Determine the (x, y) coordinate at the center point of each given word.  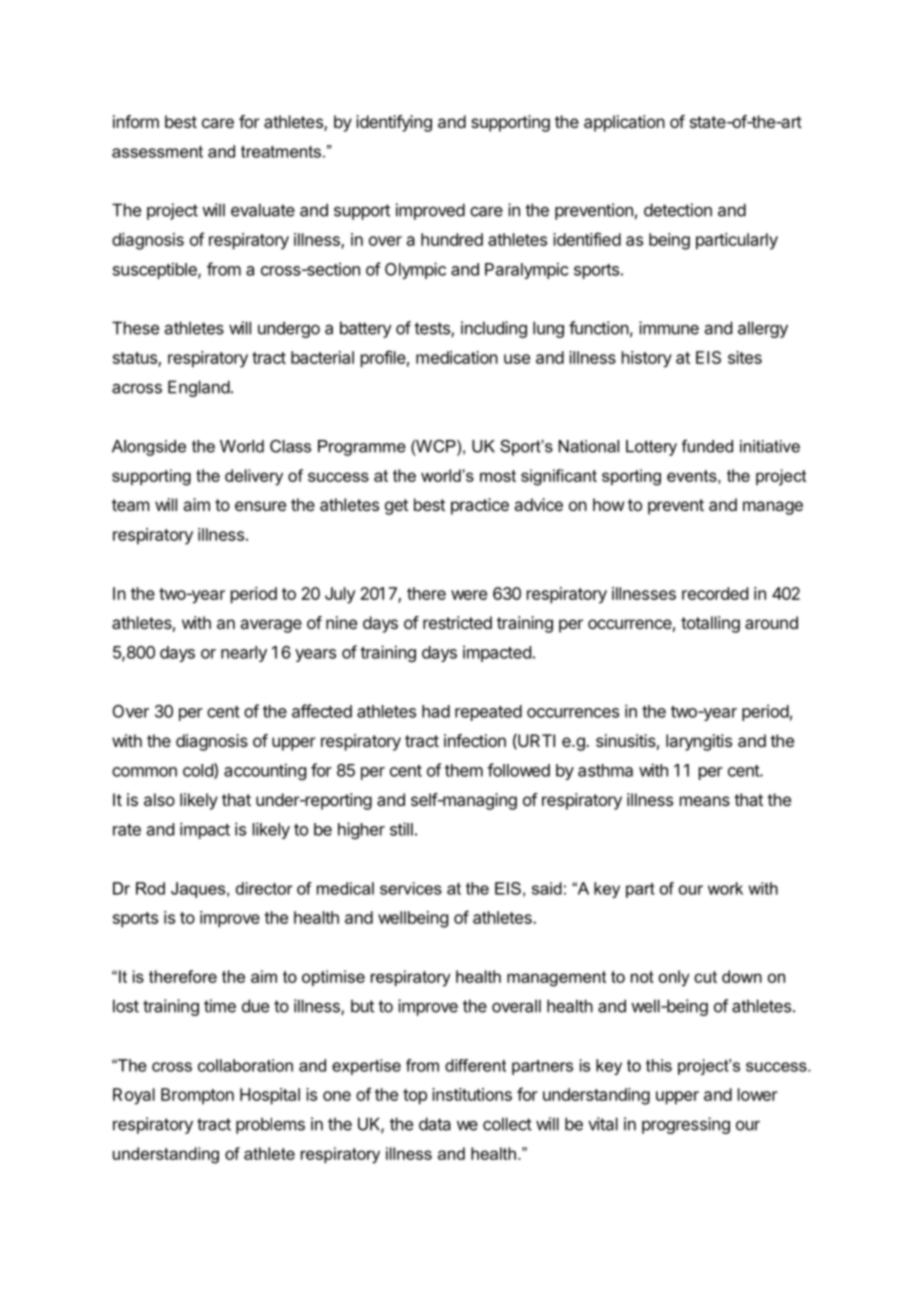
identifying (394, 123)
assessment (157, 152)
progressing (686, 1125)
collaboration (245, 1065)
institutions (472, 1094)
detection (678, 210)
